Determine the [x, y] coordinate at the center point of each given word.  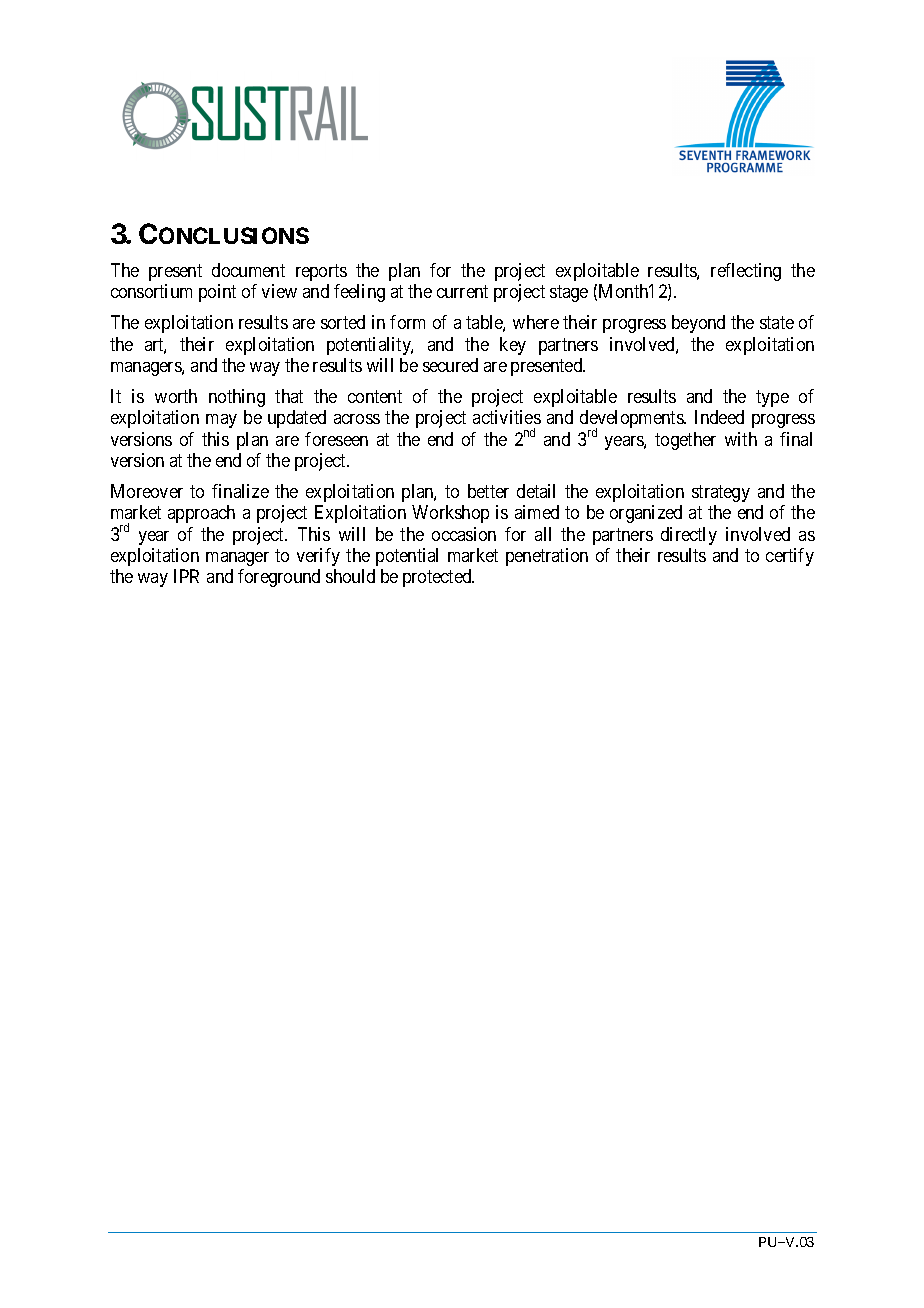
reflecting [746, 272]
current [462, 292]
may [221, 421]
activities [507, 417]
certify [790, 557]
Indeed [719, 417]
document [248, 270]
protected [438, 578]
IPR [186, 576]
